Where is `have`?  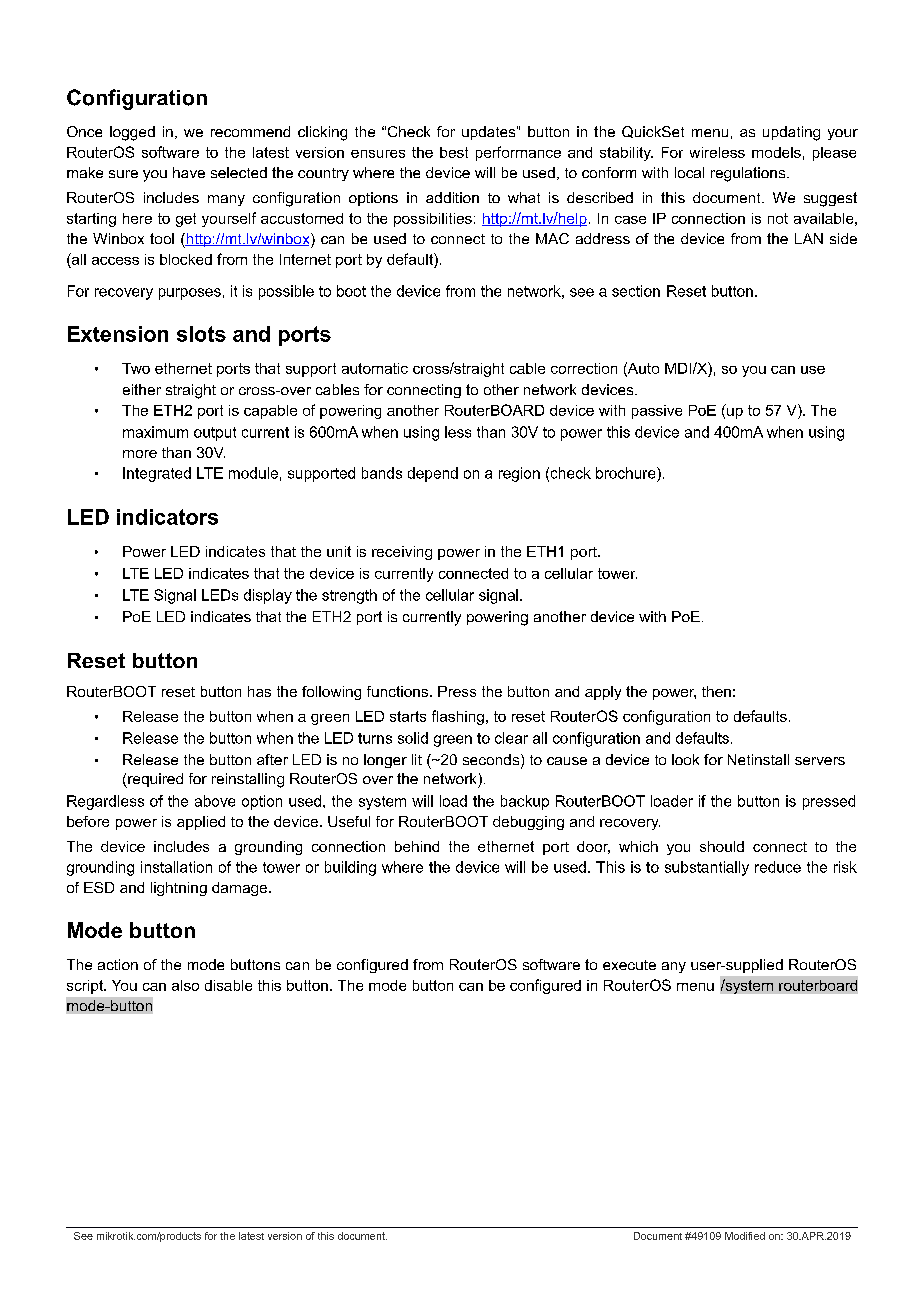
have is located at coordinates (189, 172).
